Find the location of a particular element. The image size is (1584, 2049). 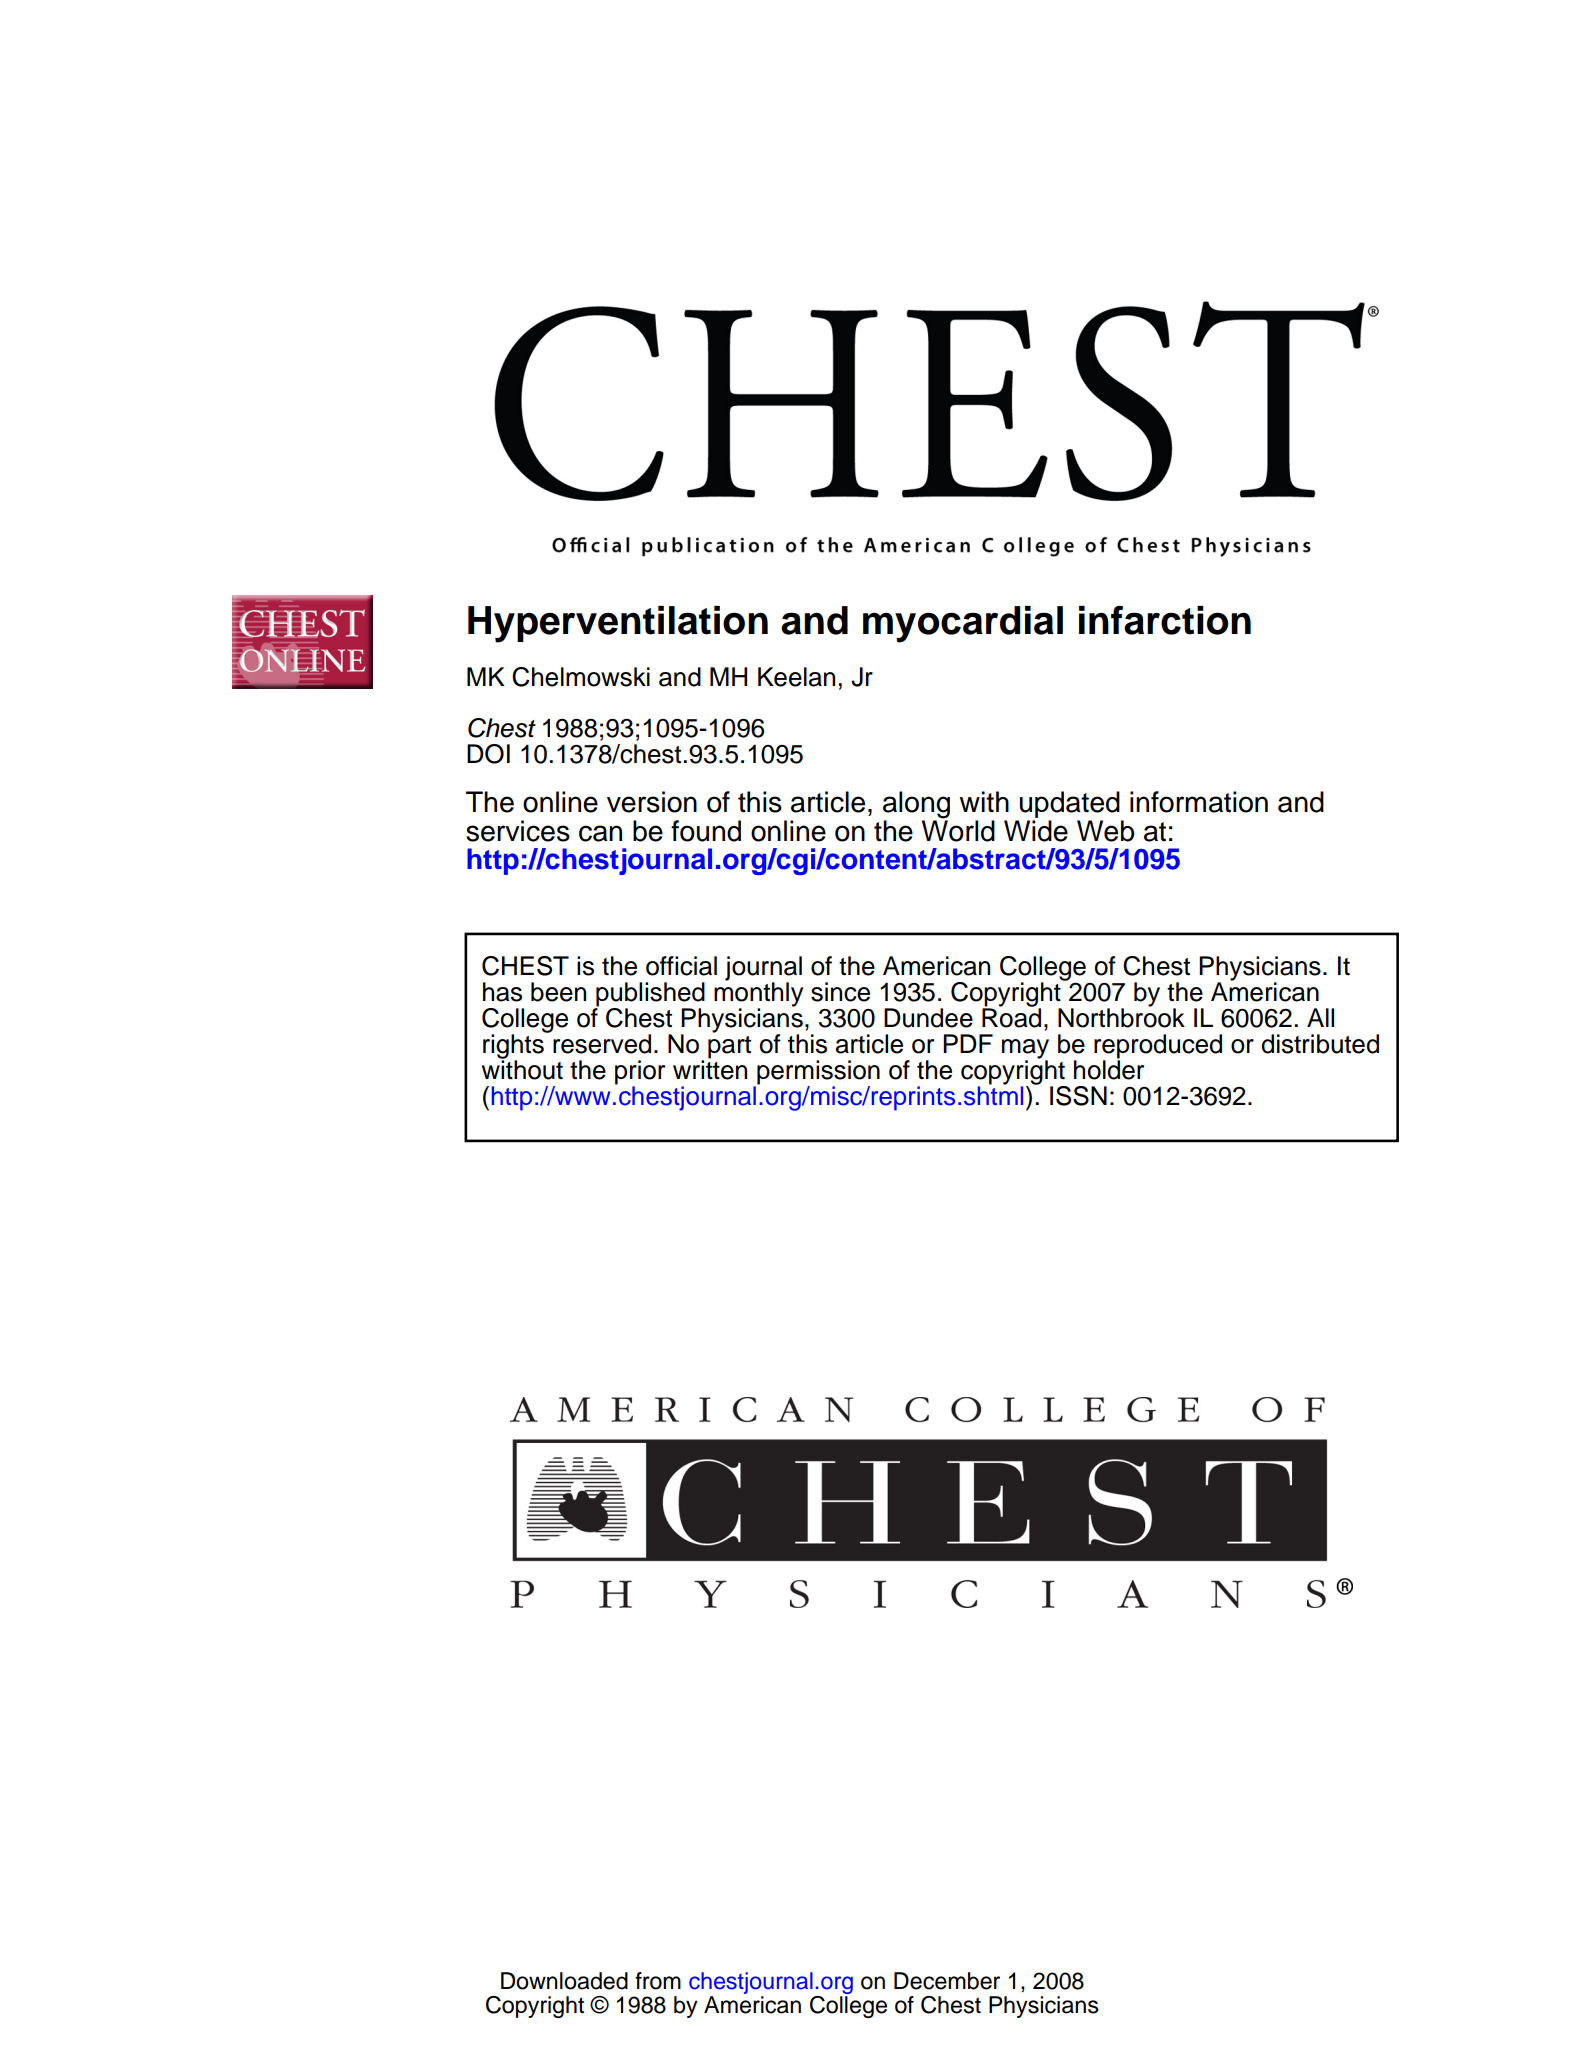

written is located at coordinates (710, 1069).
